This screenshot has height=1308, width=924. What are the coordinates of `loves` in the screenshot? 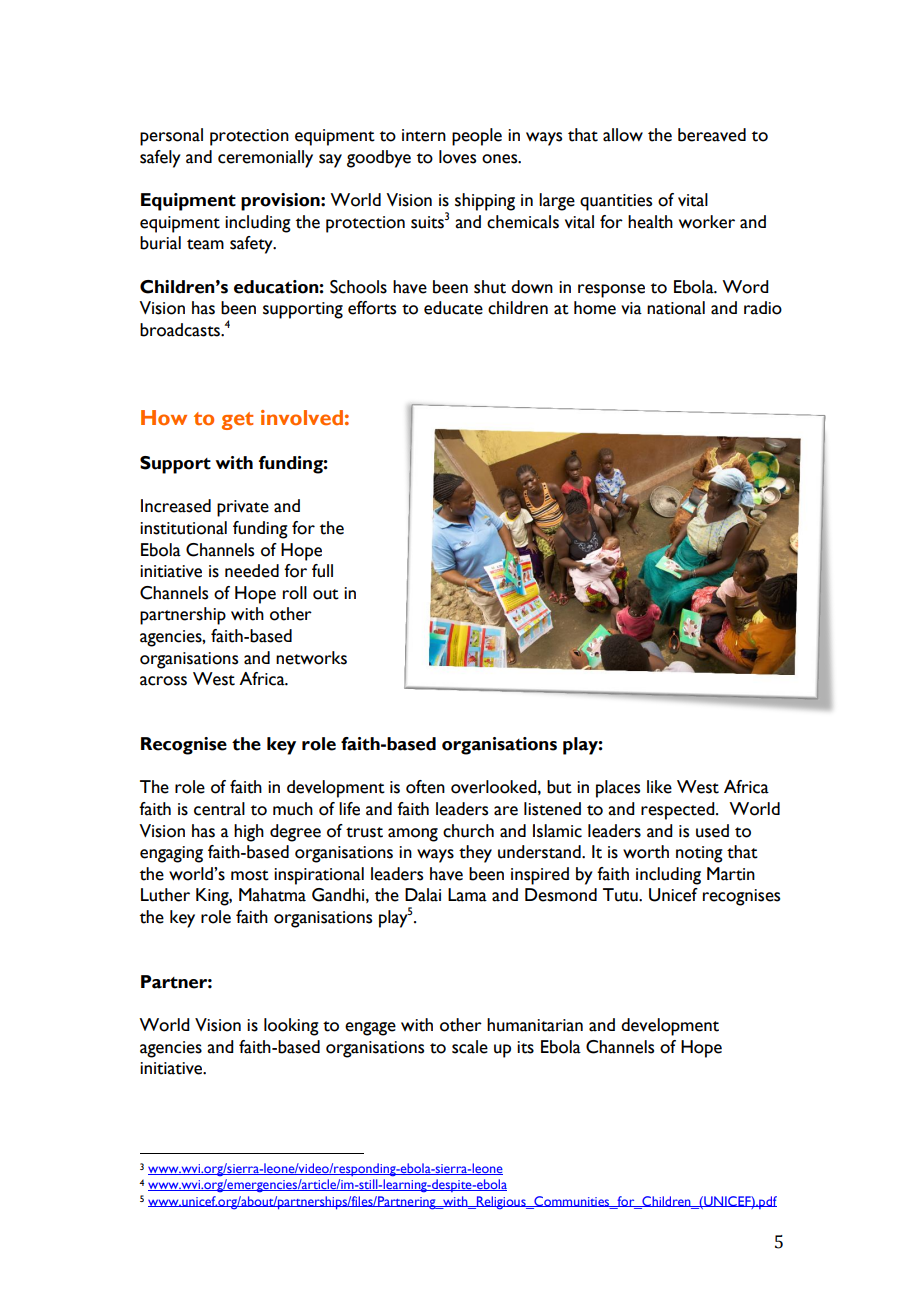 It's located at (457, 157).
